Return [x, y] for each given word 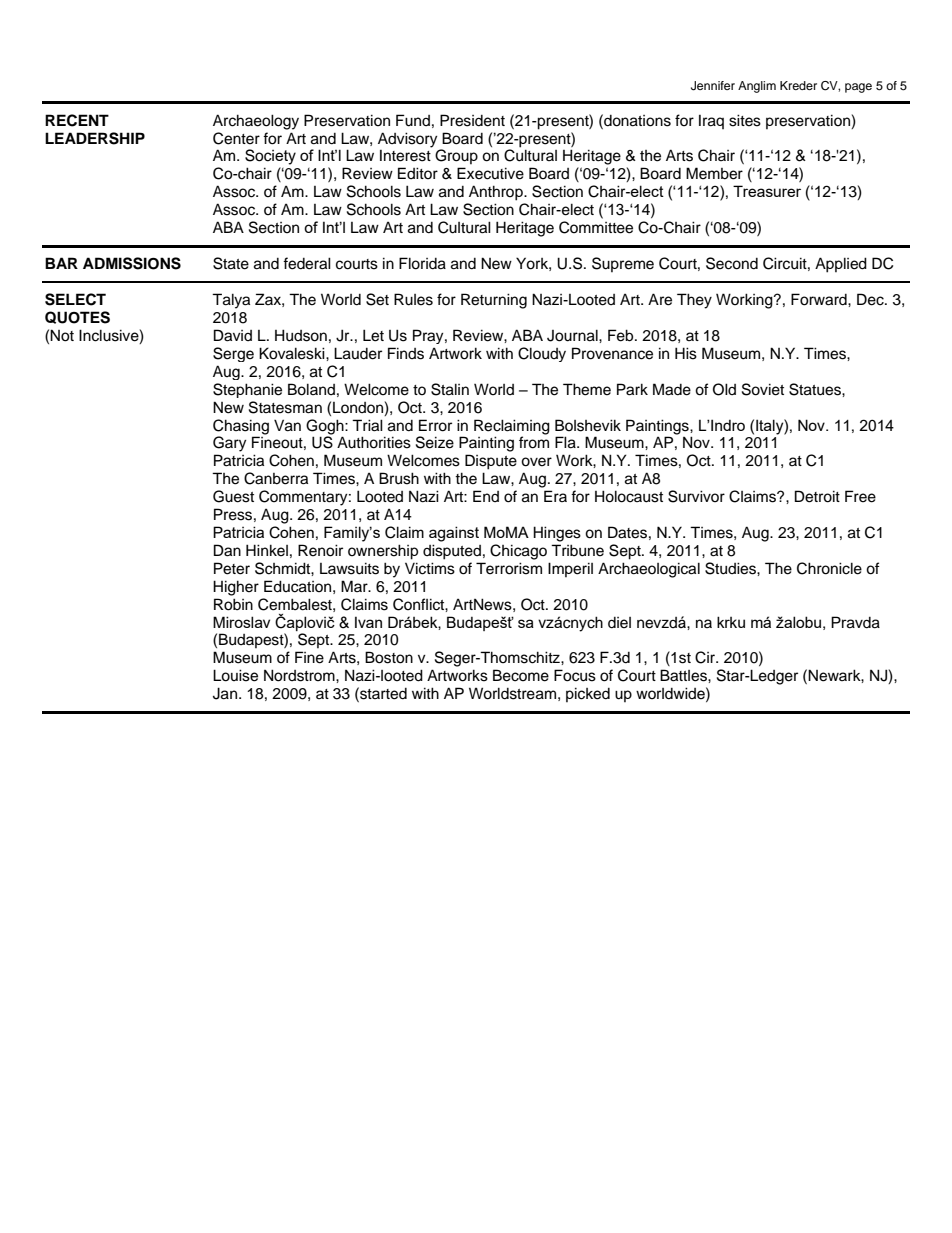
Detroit [817, 496]
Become [521, 675]
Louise [235, 675]
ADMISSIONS [132, 263]
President [472, 120]
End [486, 496]
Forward [820, 299]
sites [745, 120]
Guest [233, 496]
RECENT [77, 120]
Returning [494, 301]
